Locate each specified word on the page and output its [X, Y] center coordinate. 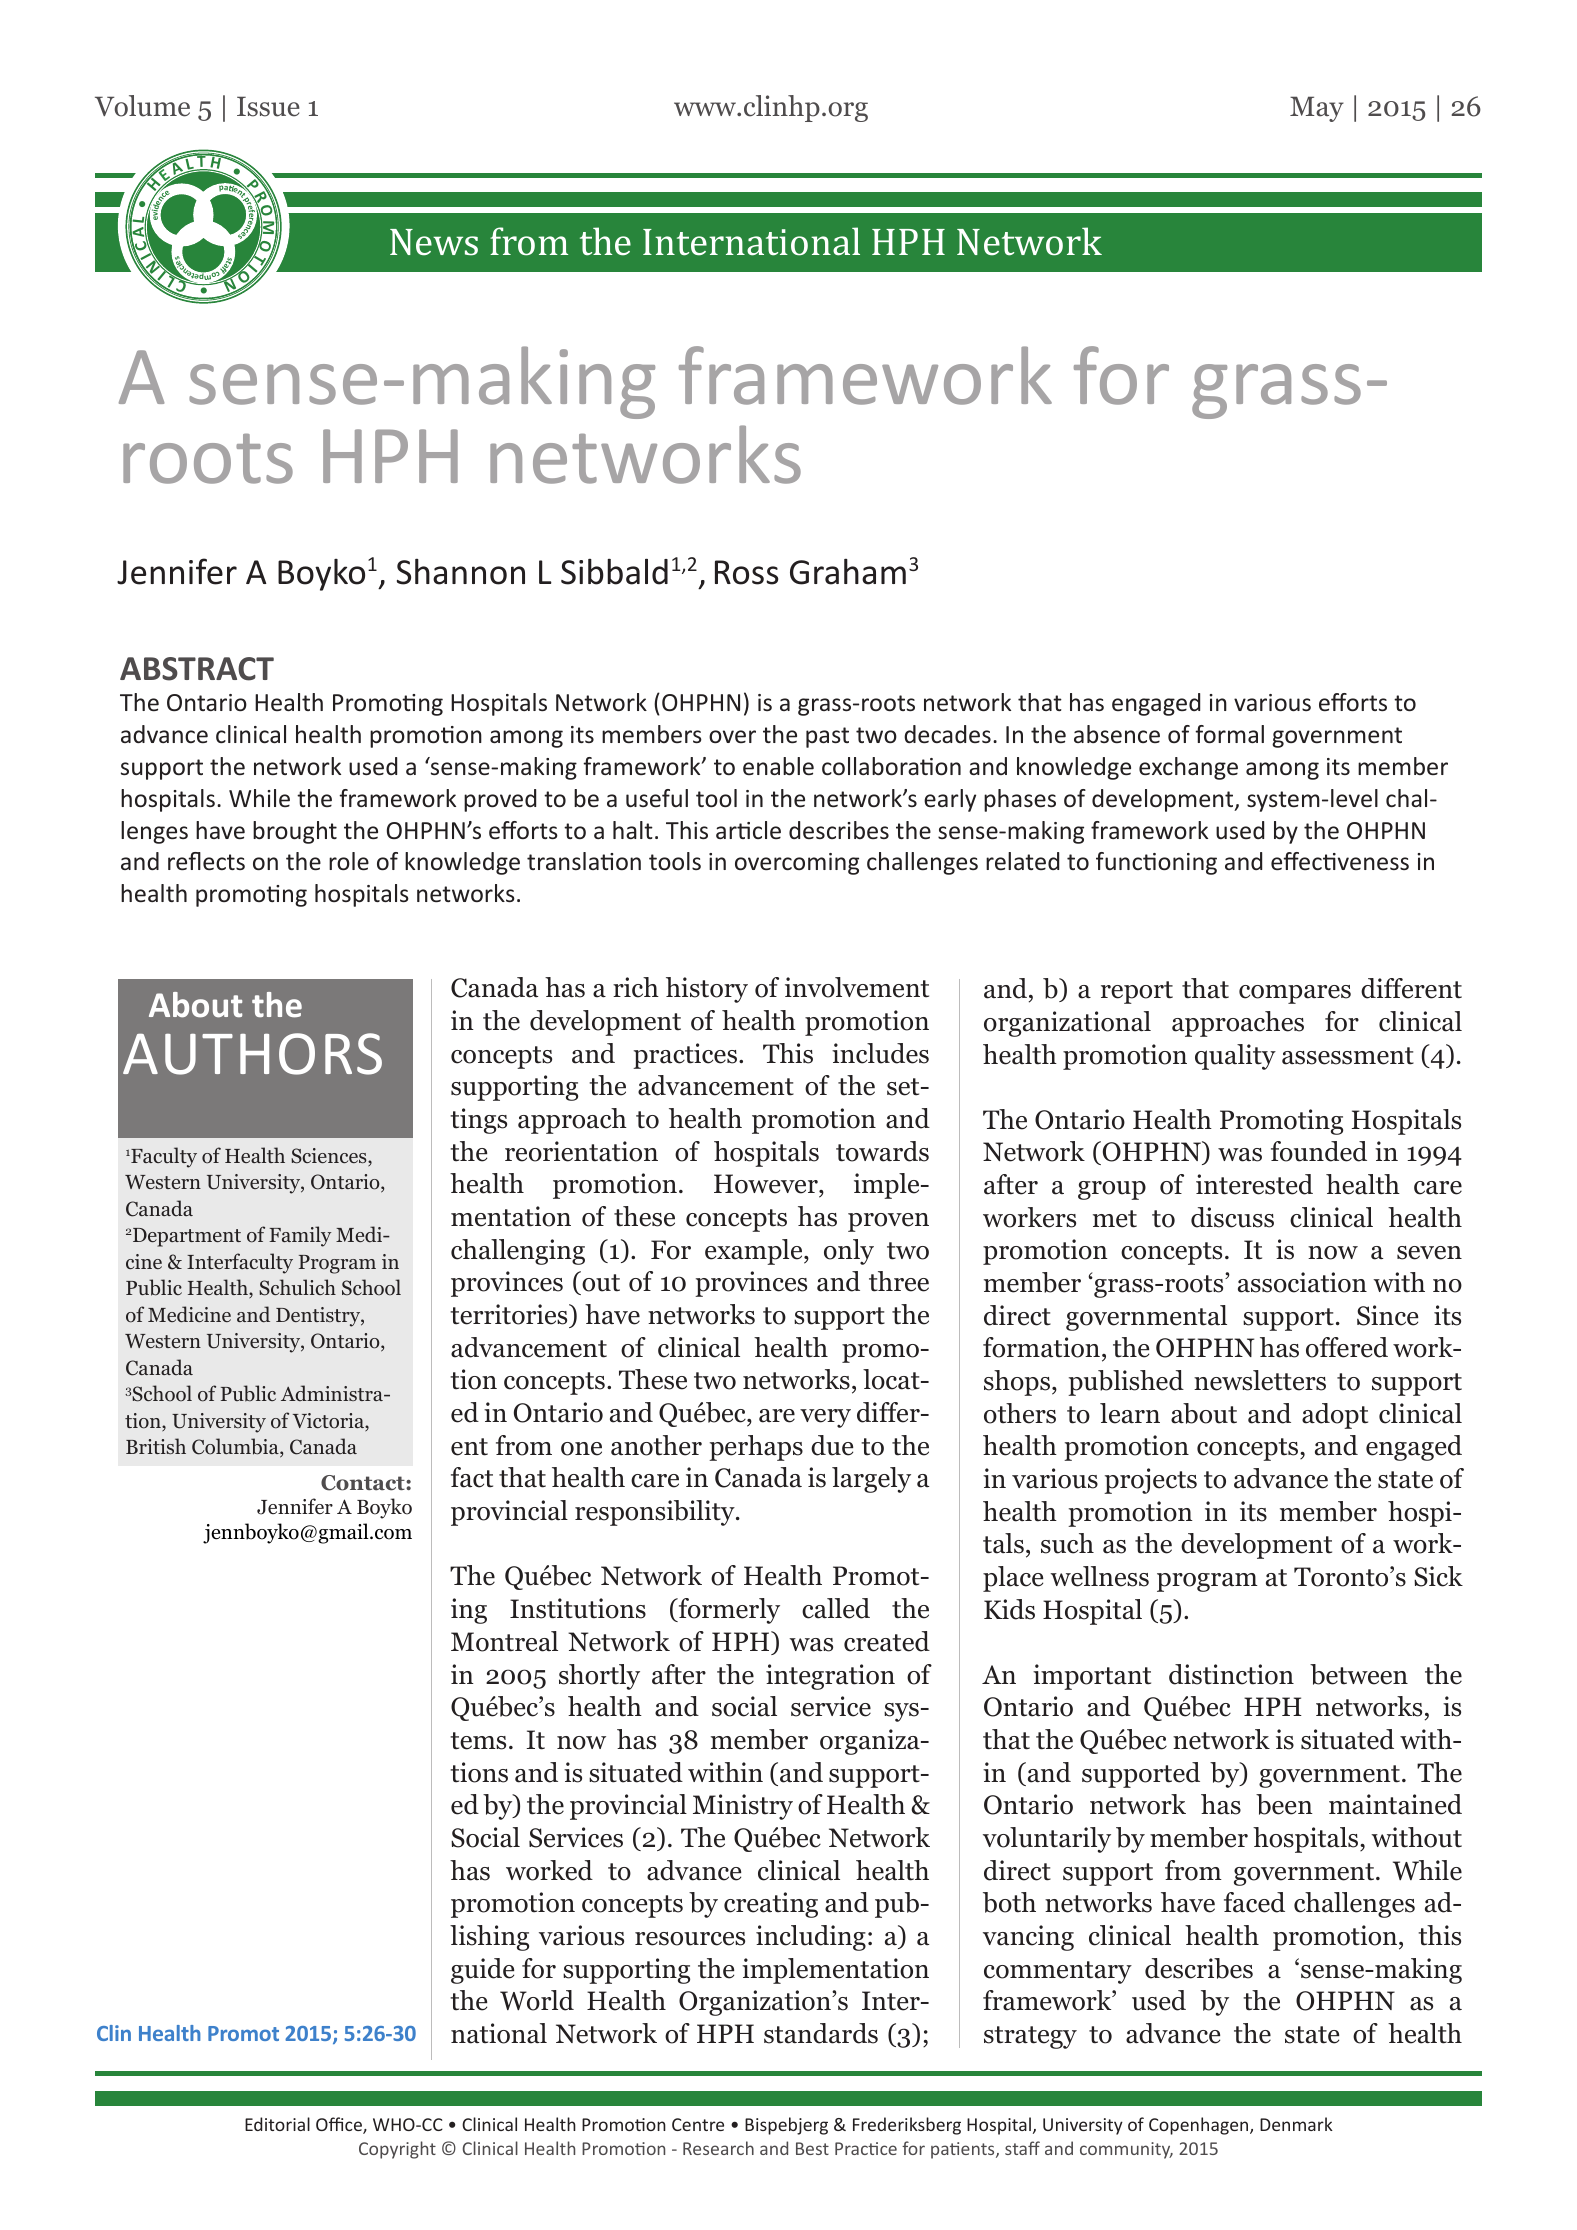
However [767, 1185]
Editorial [277, 2124]
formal [1229, 734]
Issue [268, 106]
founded [1319, 1151]
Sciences [330, 1157]
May [1317, 109]
